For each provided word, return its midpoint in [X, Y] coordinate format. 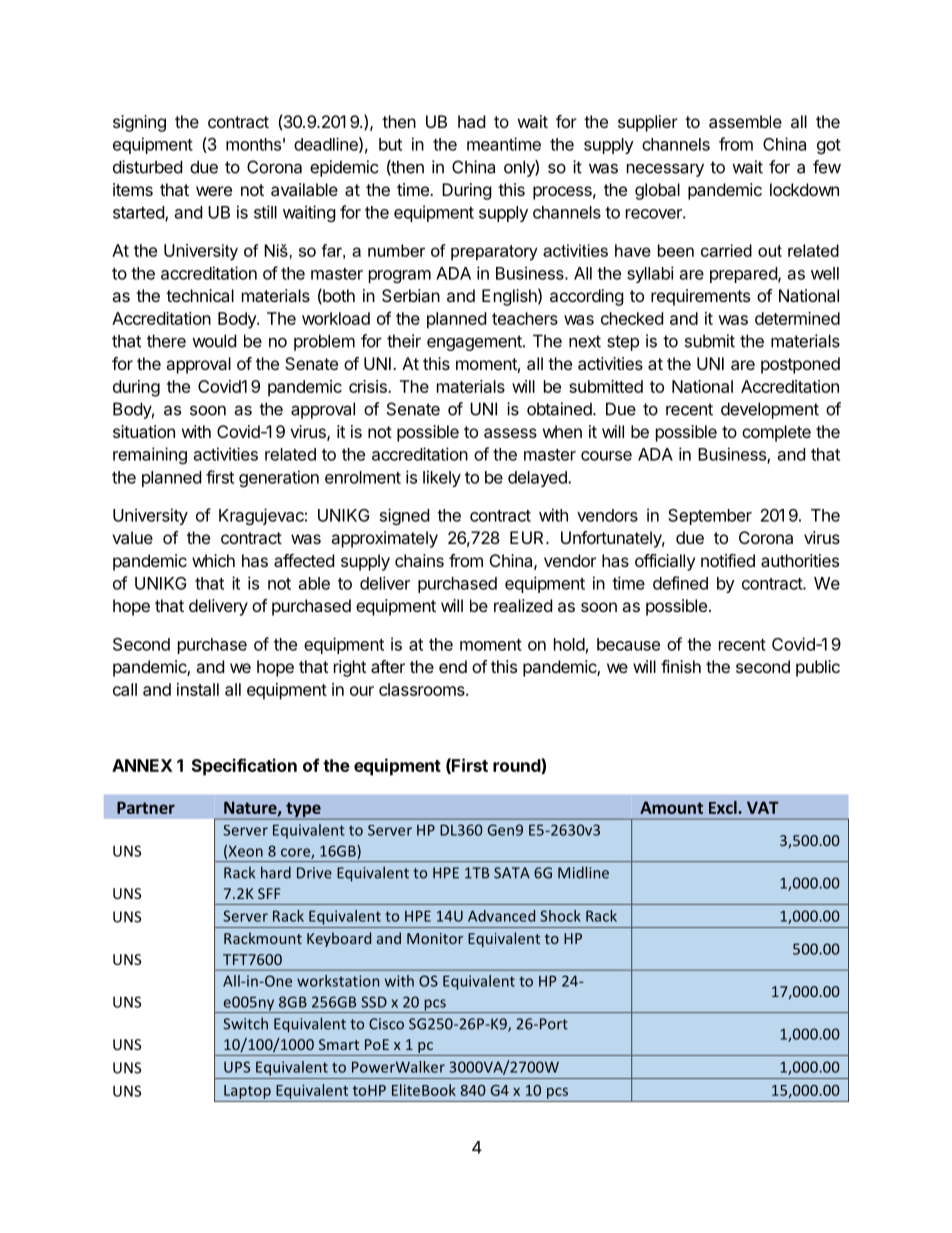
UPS [237, 1067]
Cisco [386, 1024]
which [213, 560]
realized [523, 605]
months [253, 144]
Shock [560, 916]
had [471, 121]
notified [728, 560]
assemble [745, 121]
